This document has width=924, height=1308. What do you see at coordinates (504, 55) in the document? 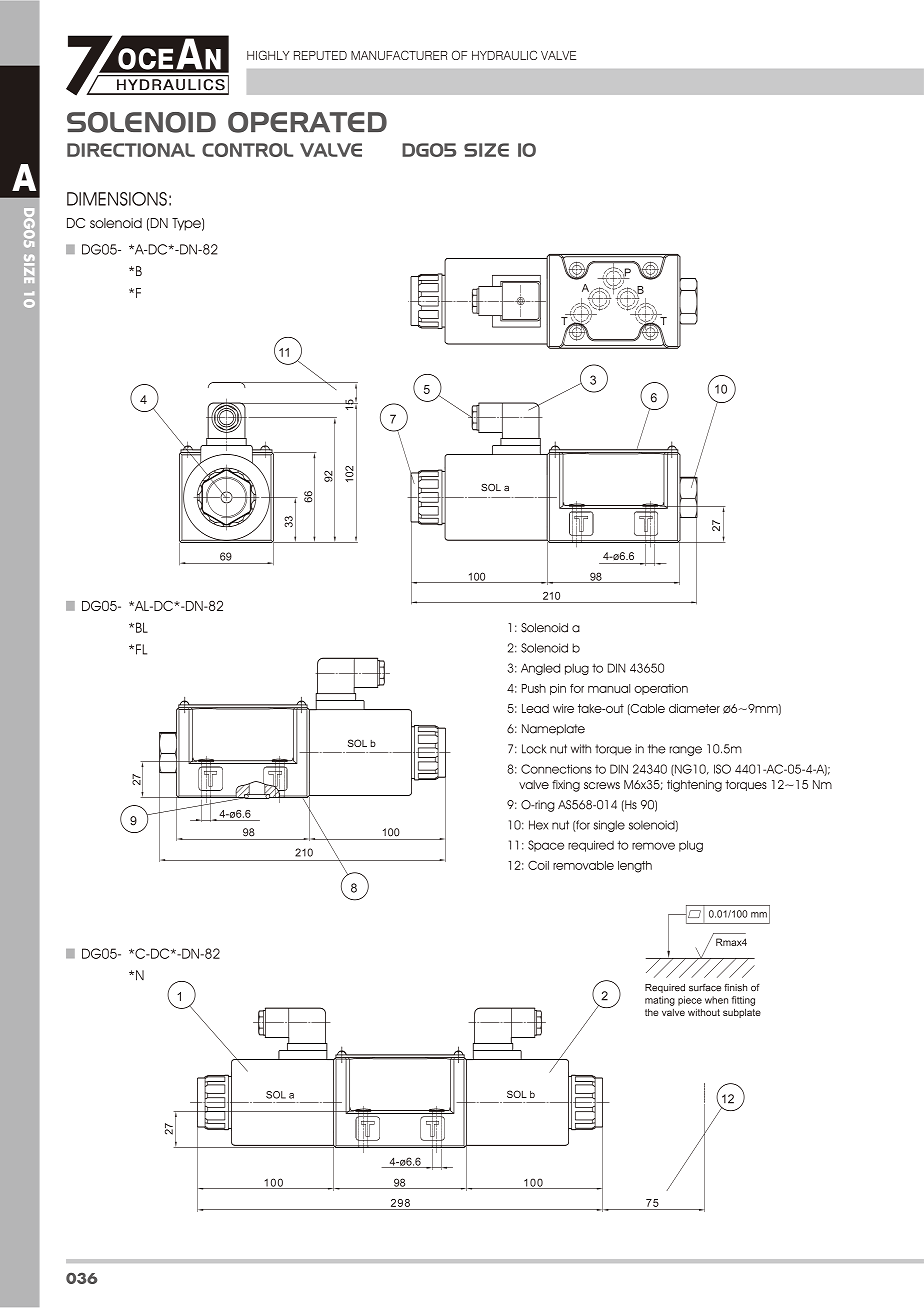
I see `HYDRAULIC` at bounding box center [504, 55].
